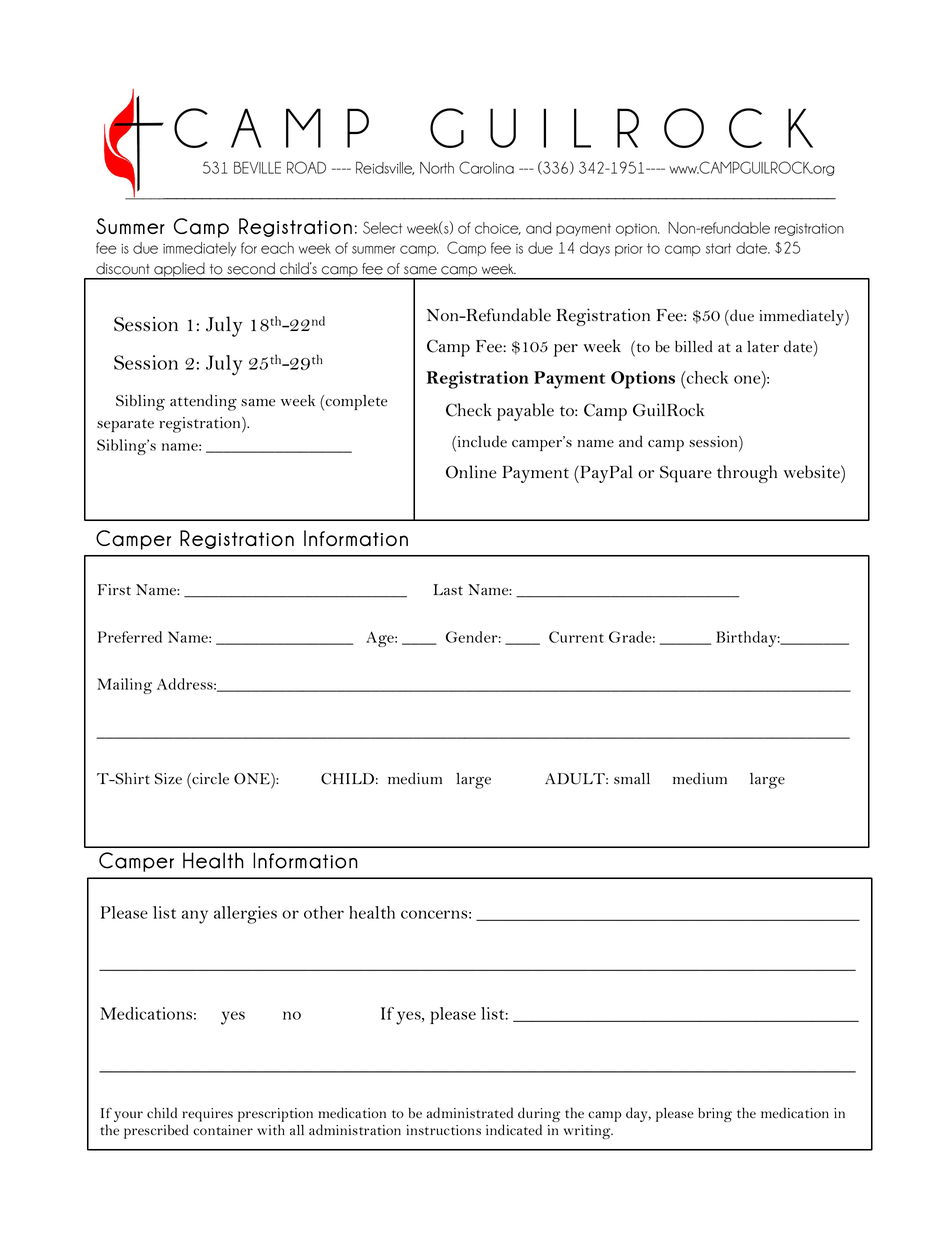 The image size is (952, 1233). I want to click on requires, so click(207, 1115).
